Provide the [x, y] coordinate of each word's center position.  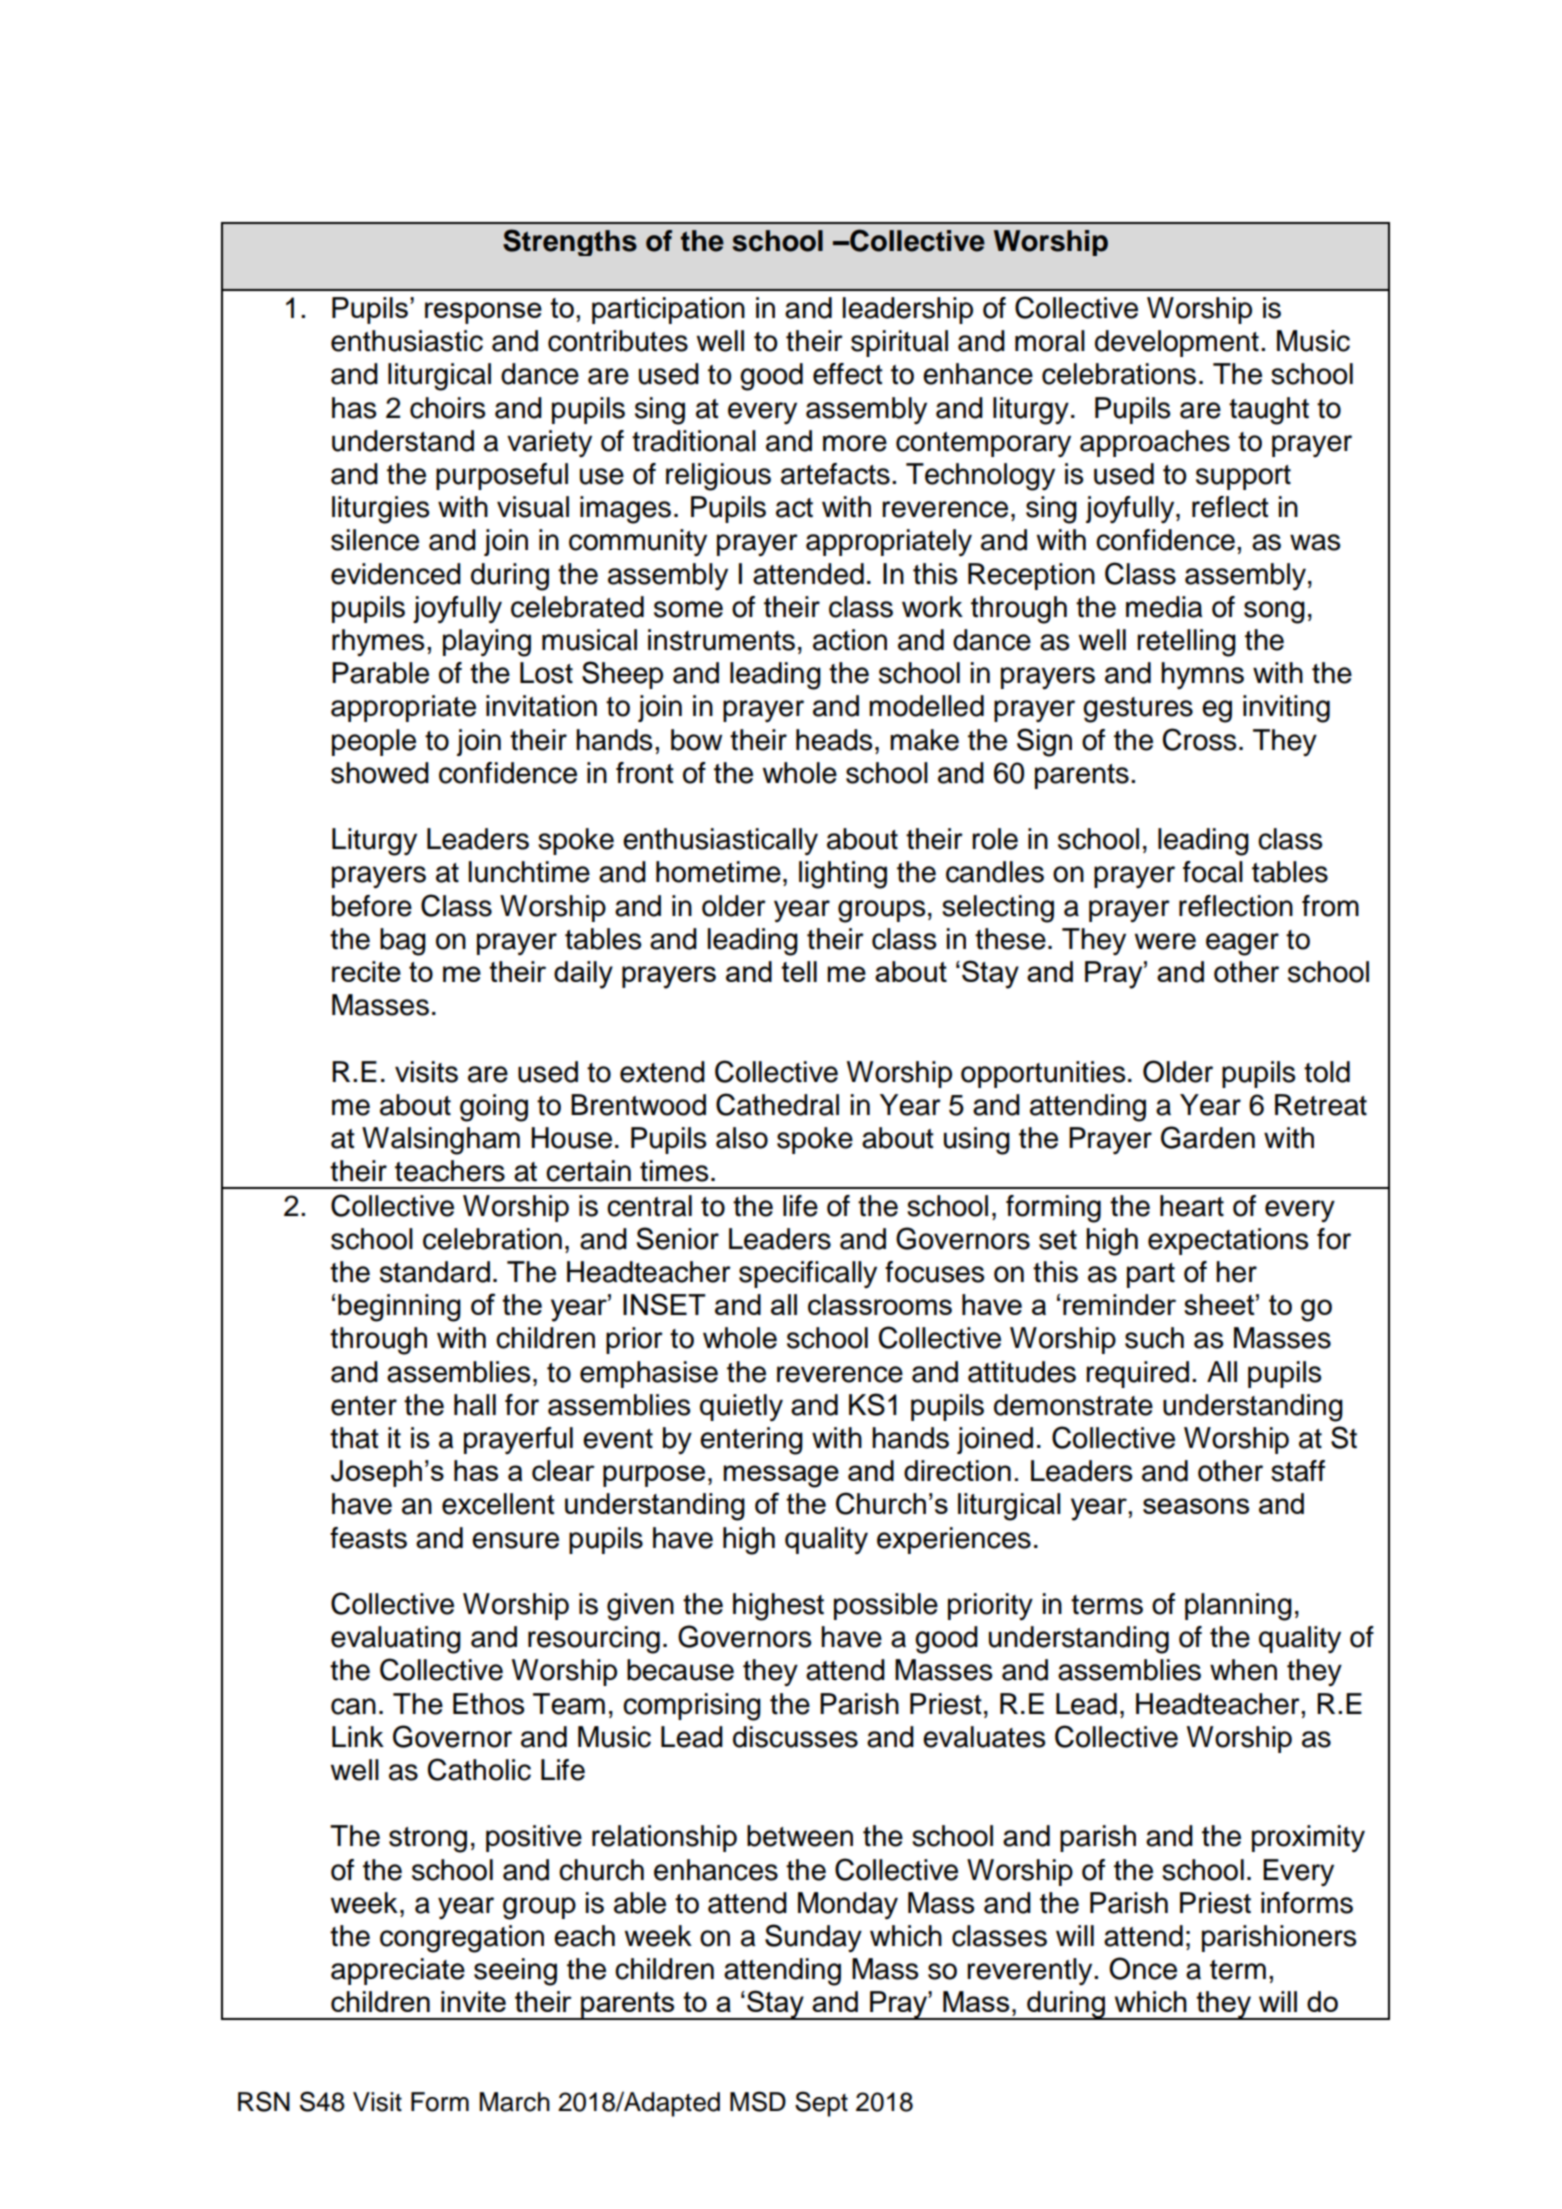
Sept [821, 2104]
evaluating [396, 1640]
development [1177, 343]
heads [834, 740]
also [742, 1138]
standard [435, 1272]
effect [848, 374]
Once [1143, 1968]
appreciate [398, 1971]
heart [1192, 1206]
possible [886, 1606]
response [483, 313]
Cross [1199, 739]
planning [1238, 1607]
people [374, 742]
